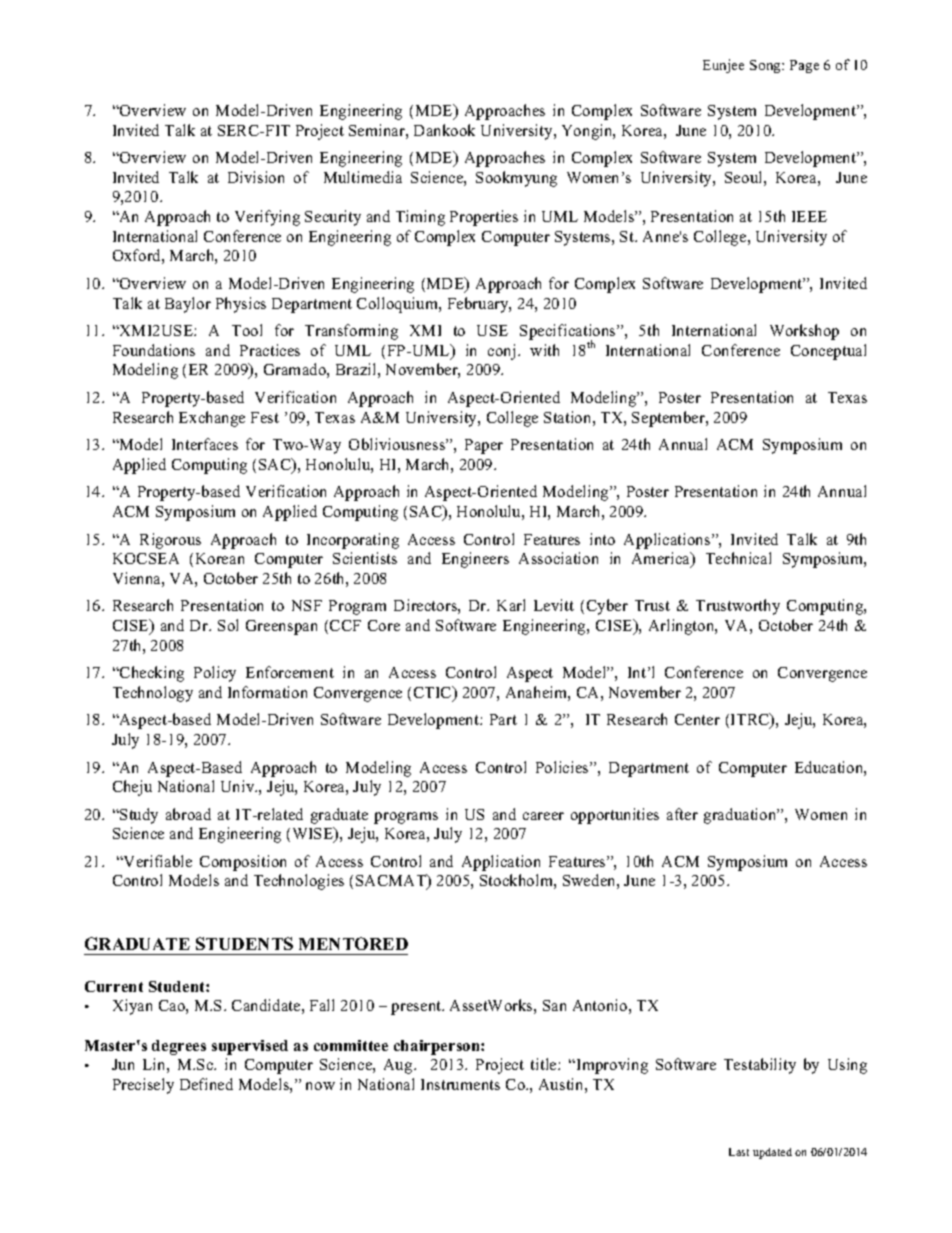  Describe the element at coordinates (543, 816) in the image. I see `career` at that location.
